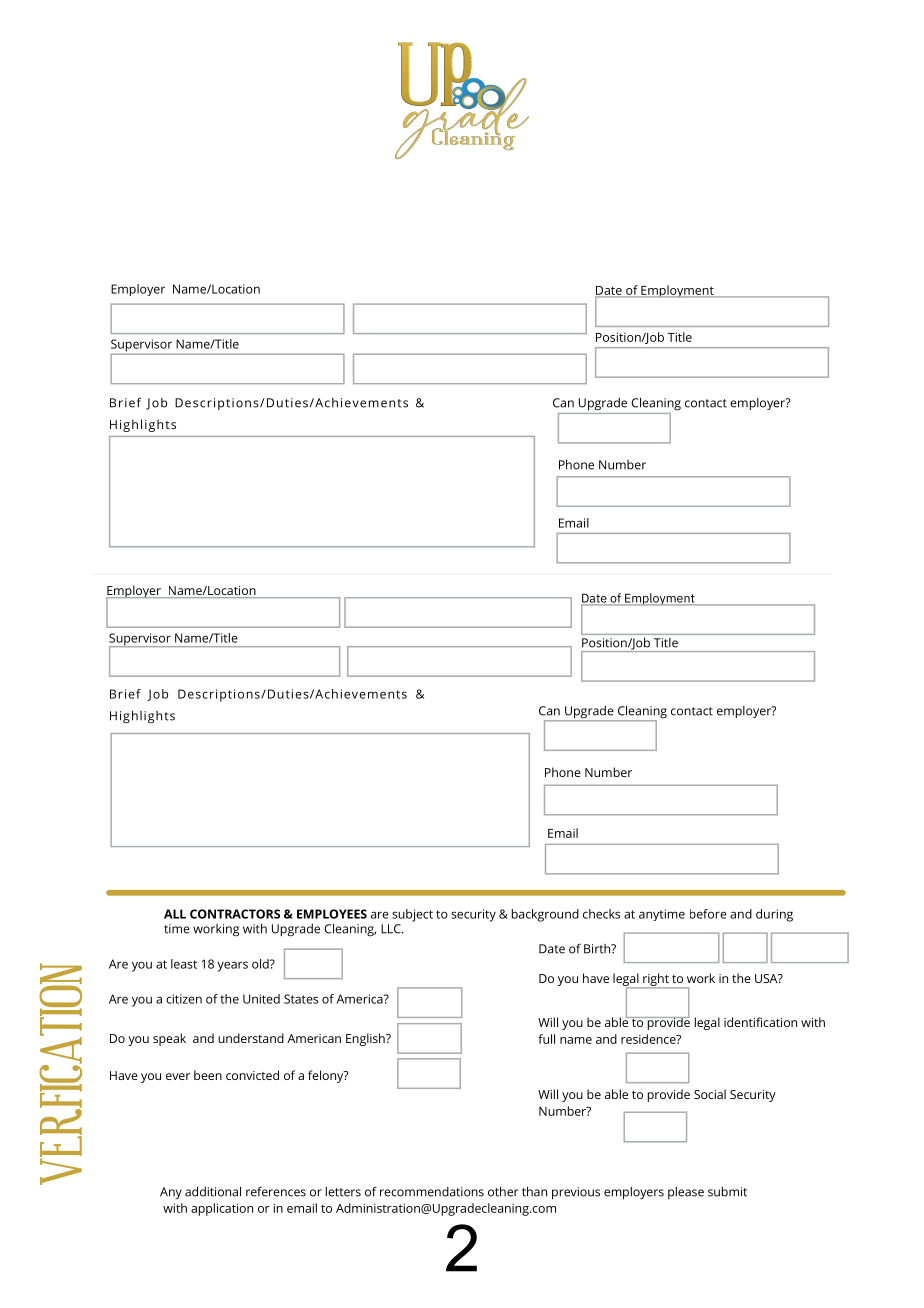  I want to click on convicted, so click(252, 1075).
